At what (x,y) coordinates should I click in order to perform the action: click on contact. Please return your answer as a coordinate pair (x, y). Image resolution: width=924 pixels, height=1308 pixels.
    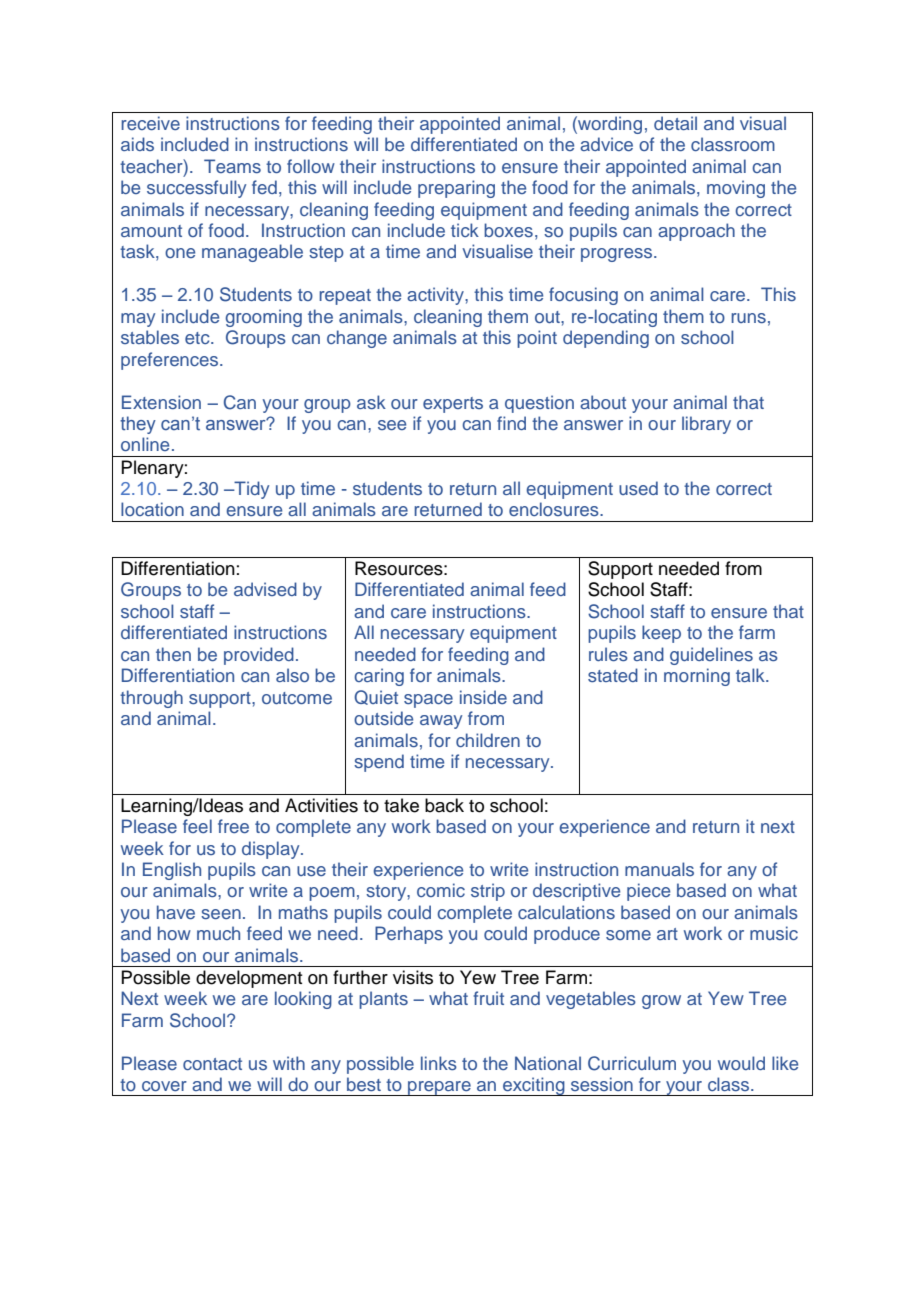
    Looking at the image, I should click on (212, 1064).
